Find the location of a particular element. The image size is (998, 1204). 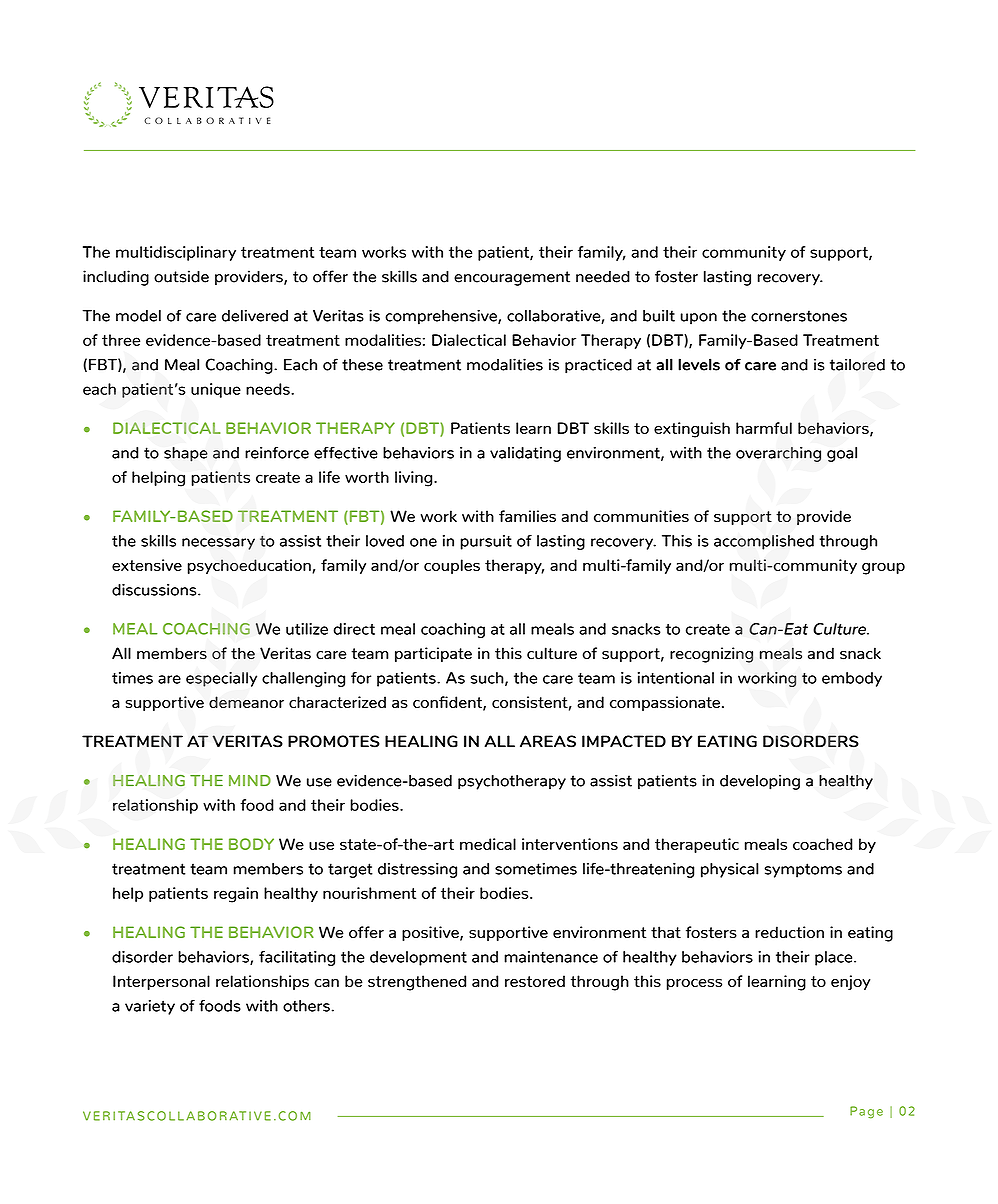

variety is located at coordinates (150, 1007).
